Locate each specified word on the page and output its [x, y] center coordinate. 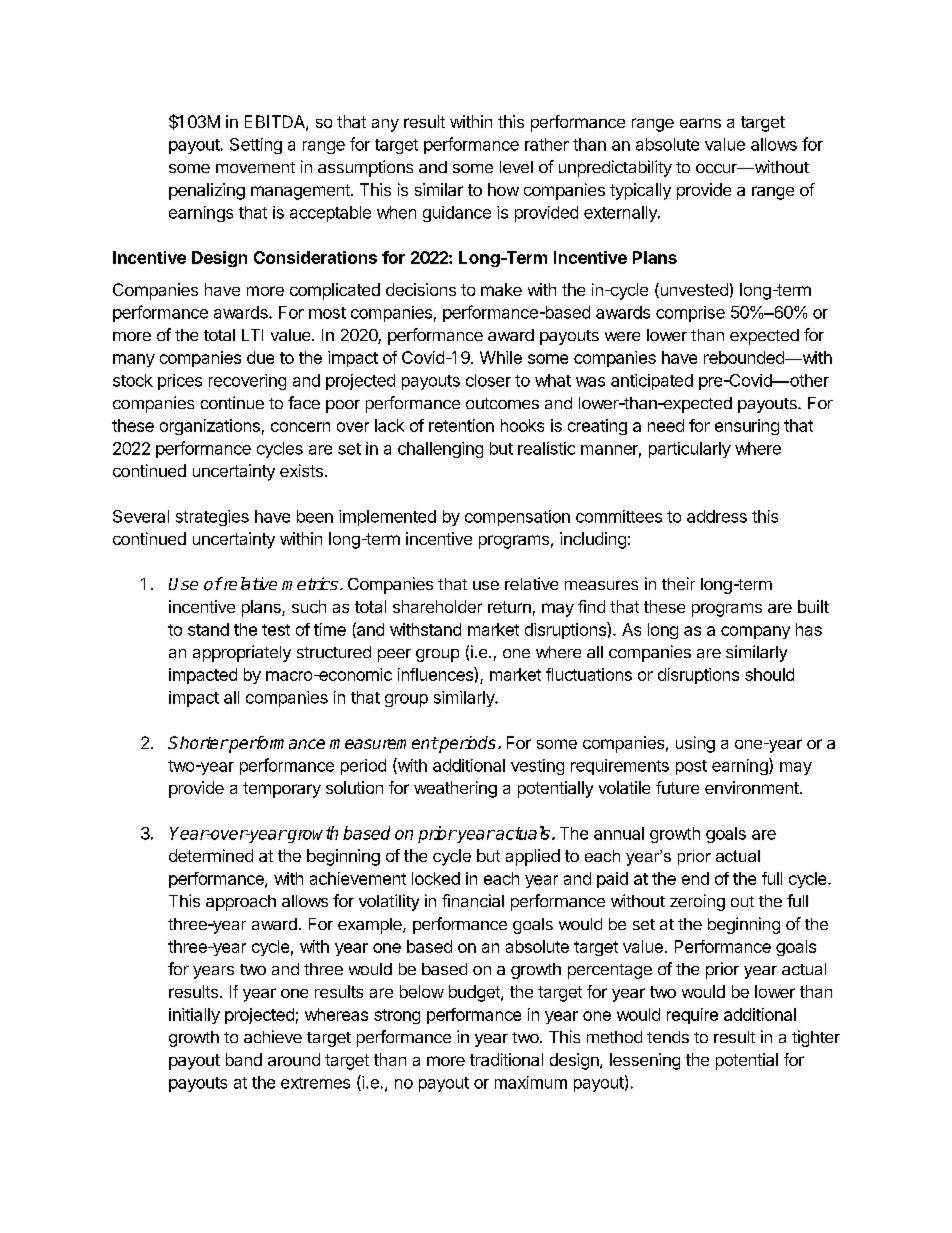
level [516, 167]
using [695, 744]
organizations [210, 427]
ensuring [747, 427]
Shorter [198, 742]
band [244, 1059]
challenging [440, 450]
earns [700, 123]
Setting [256, 146]
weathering [455, 789]
